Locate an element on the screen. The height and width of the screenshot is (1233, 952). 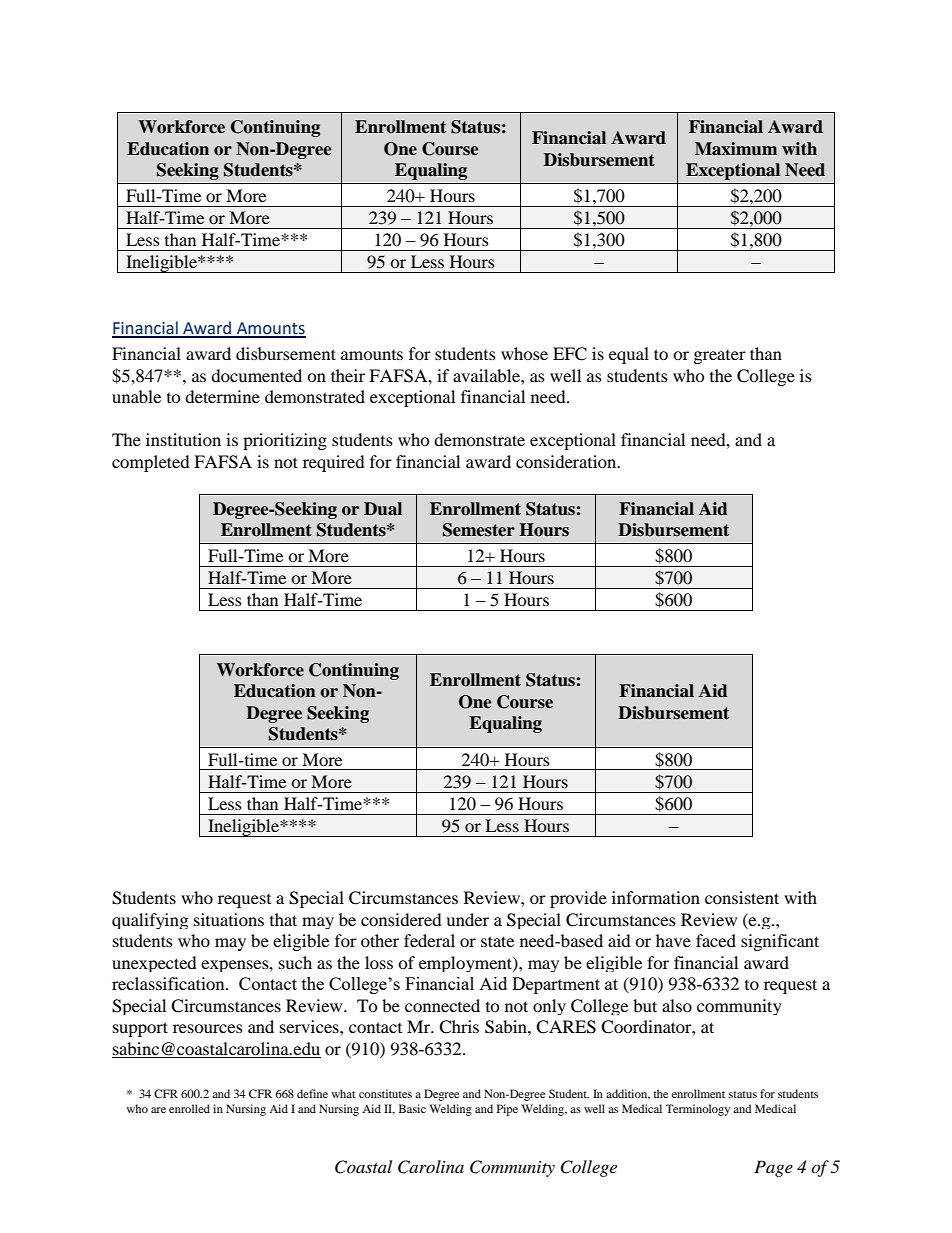
consideration is located at coordinates (567, 461).
